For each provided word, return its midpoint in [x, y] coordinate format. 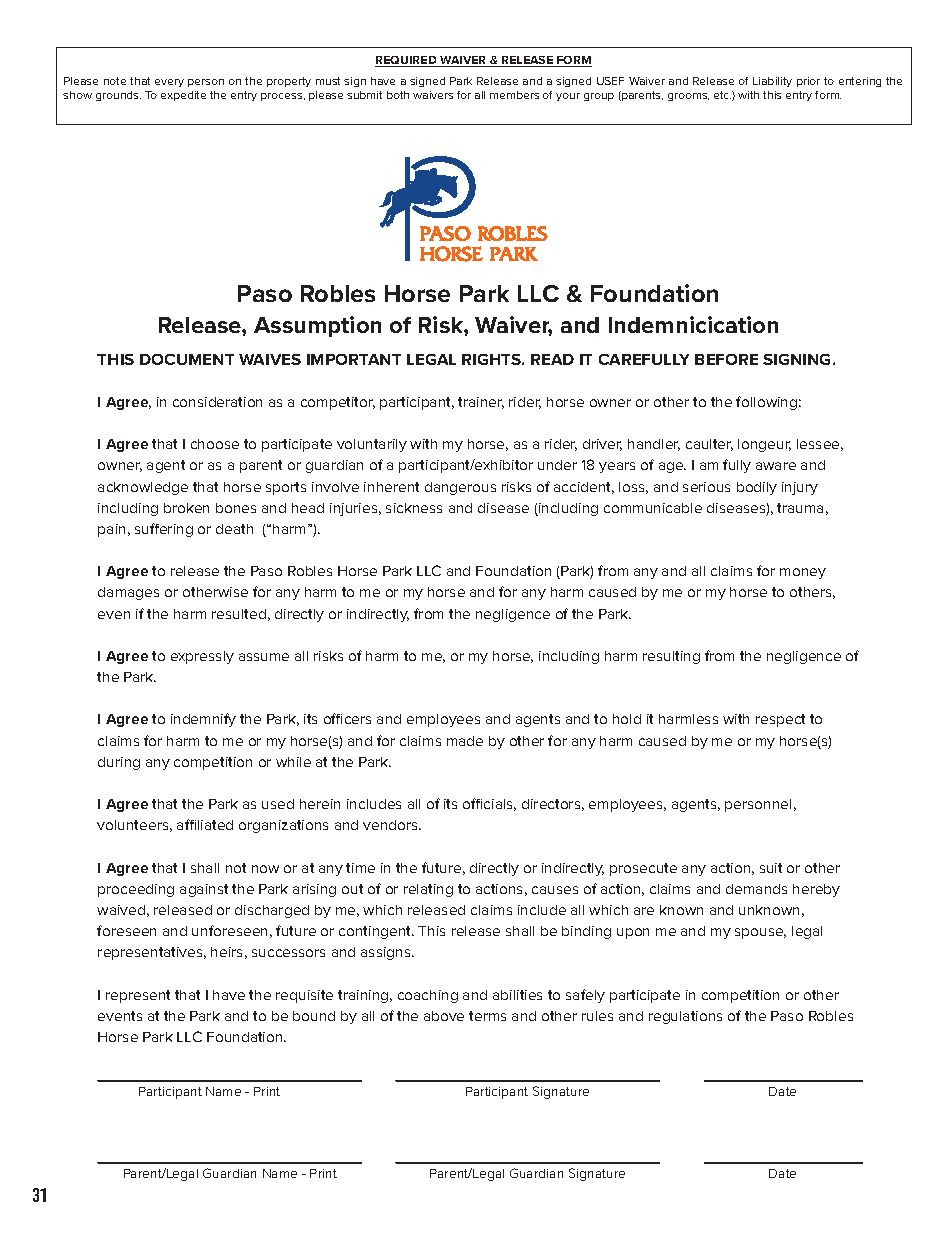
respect [780, 720]
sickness [414, 508]
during [119, 763]
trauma [800, 508]
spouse [760, 933]
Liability [772, 82]
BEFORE [726, 359]
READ [552, 359]
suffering [164, 530]
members [514, 95]
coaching [428, 996]
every [169, 83]
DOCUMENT [187, 359]
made [465, 741]
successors [288, 953]
